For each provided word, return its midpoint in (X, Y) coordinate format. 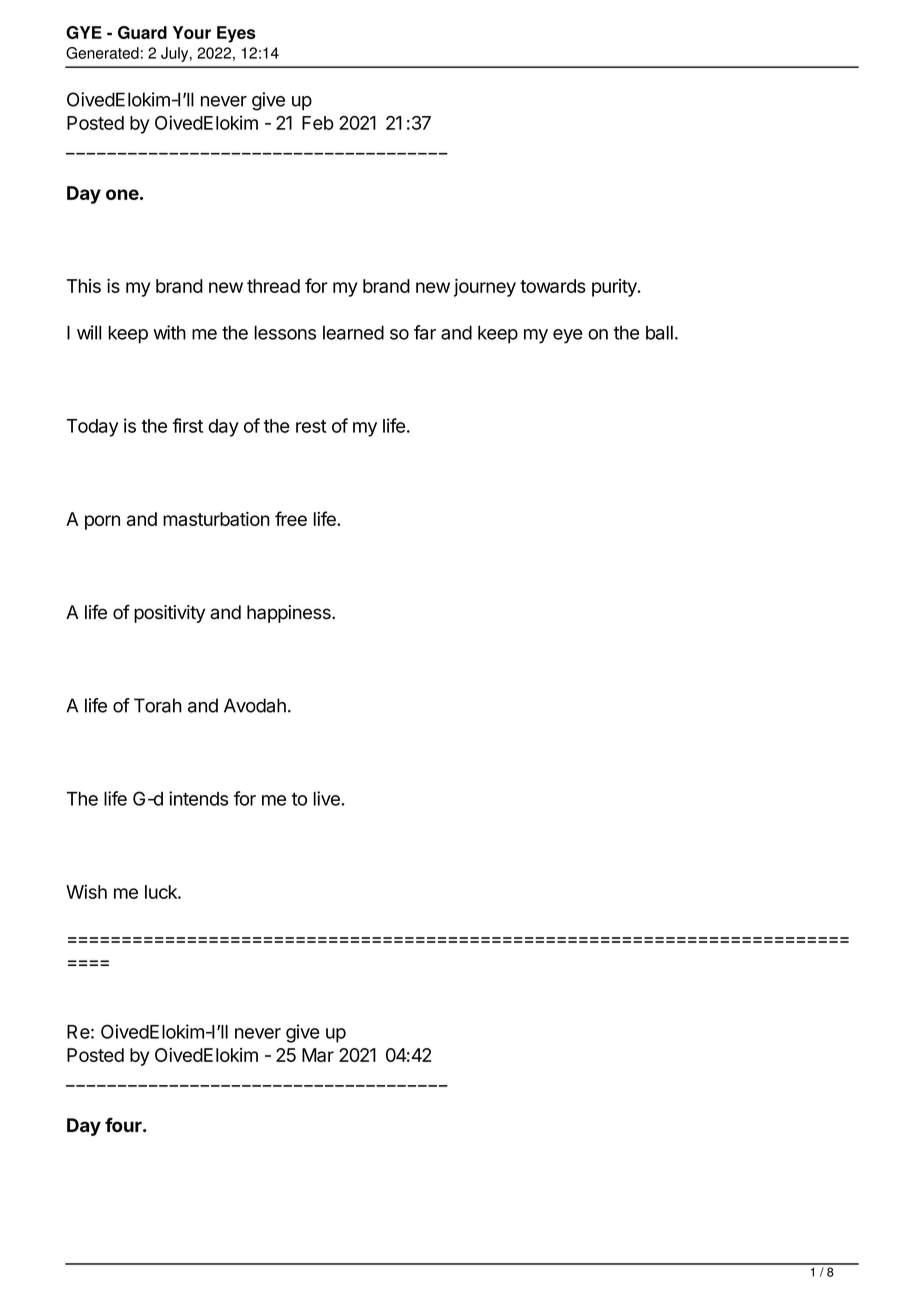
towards (553, 286)
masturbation (216, 519)
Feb (318, 123)
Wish (86, 891)
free (291, 518)
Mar (318, 1055)
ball (659, 332)
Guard (142, 32)
